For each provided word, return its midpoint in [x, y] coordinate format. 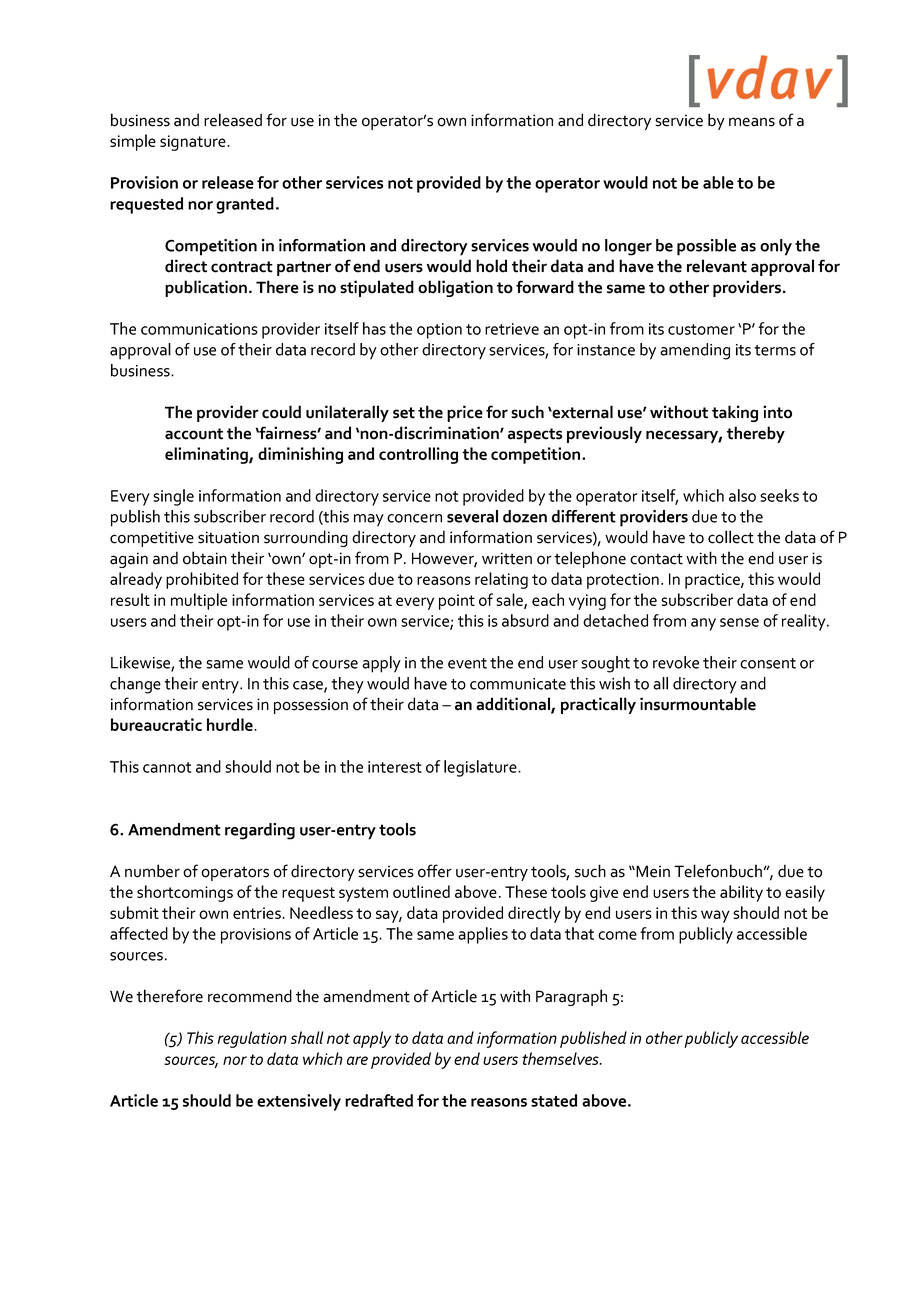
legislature [481, 768]
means [752, 122]
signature [194, 143]
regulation [252, 1039]
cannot [167, 767]
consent [768, 663]
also [742, 495]
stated [554, 1100]
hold [491, 266]
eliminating [207, 455]
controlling [418, 455]
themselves [561, 1058]
